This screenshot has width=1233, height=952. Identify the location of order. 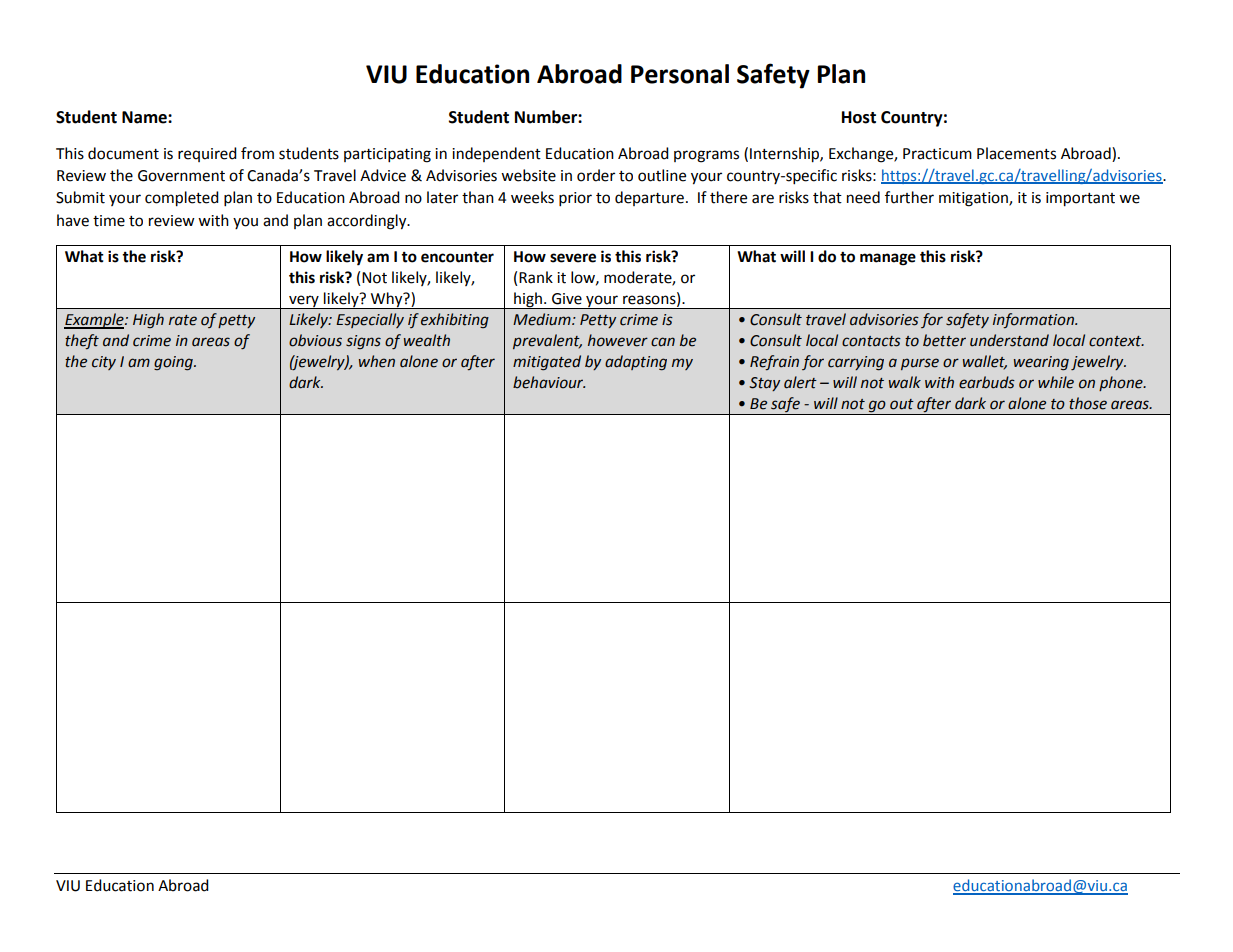
(596, 175).
